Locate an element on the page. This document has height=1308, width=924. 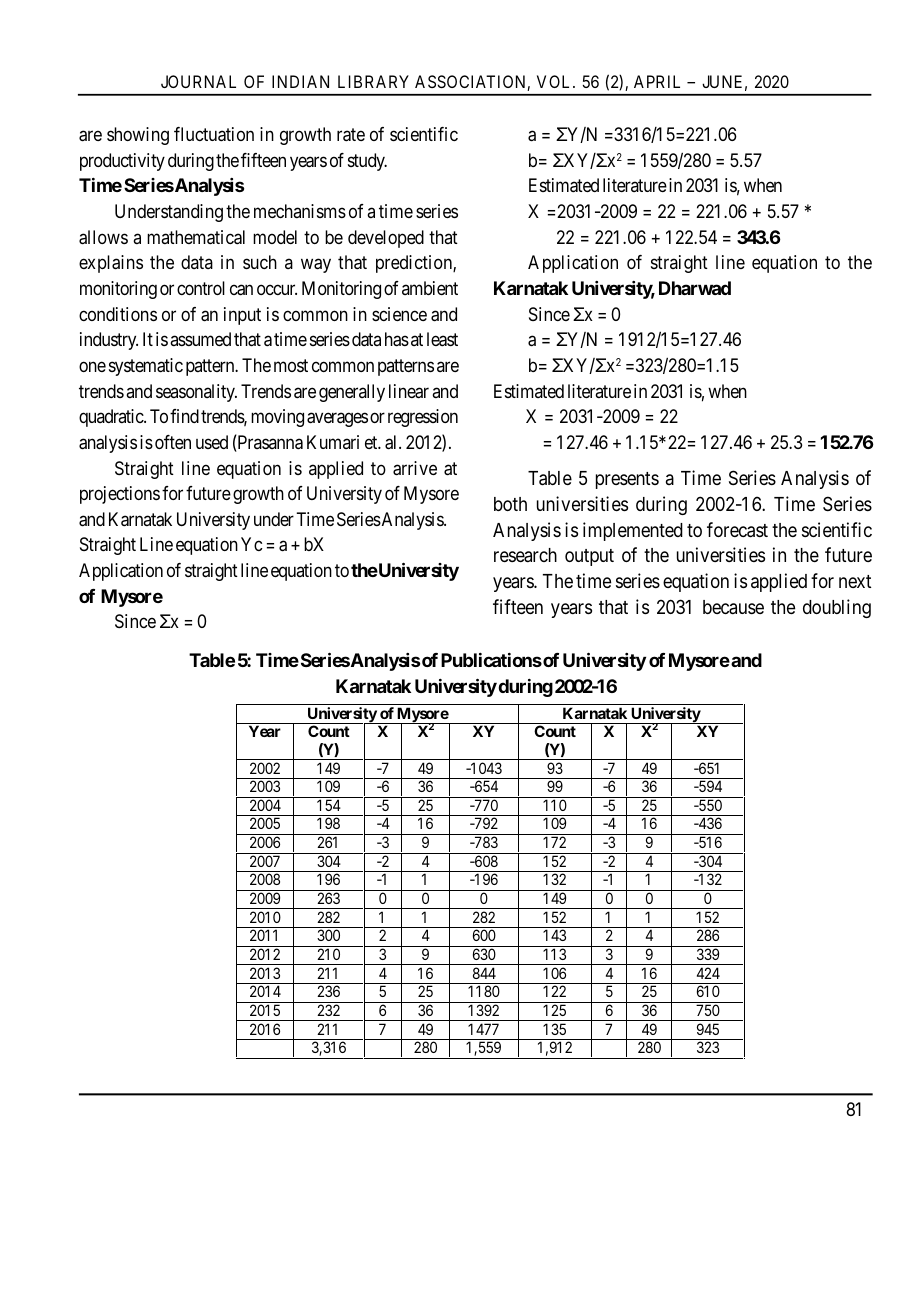
often is located at coordinates (173, 442).
